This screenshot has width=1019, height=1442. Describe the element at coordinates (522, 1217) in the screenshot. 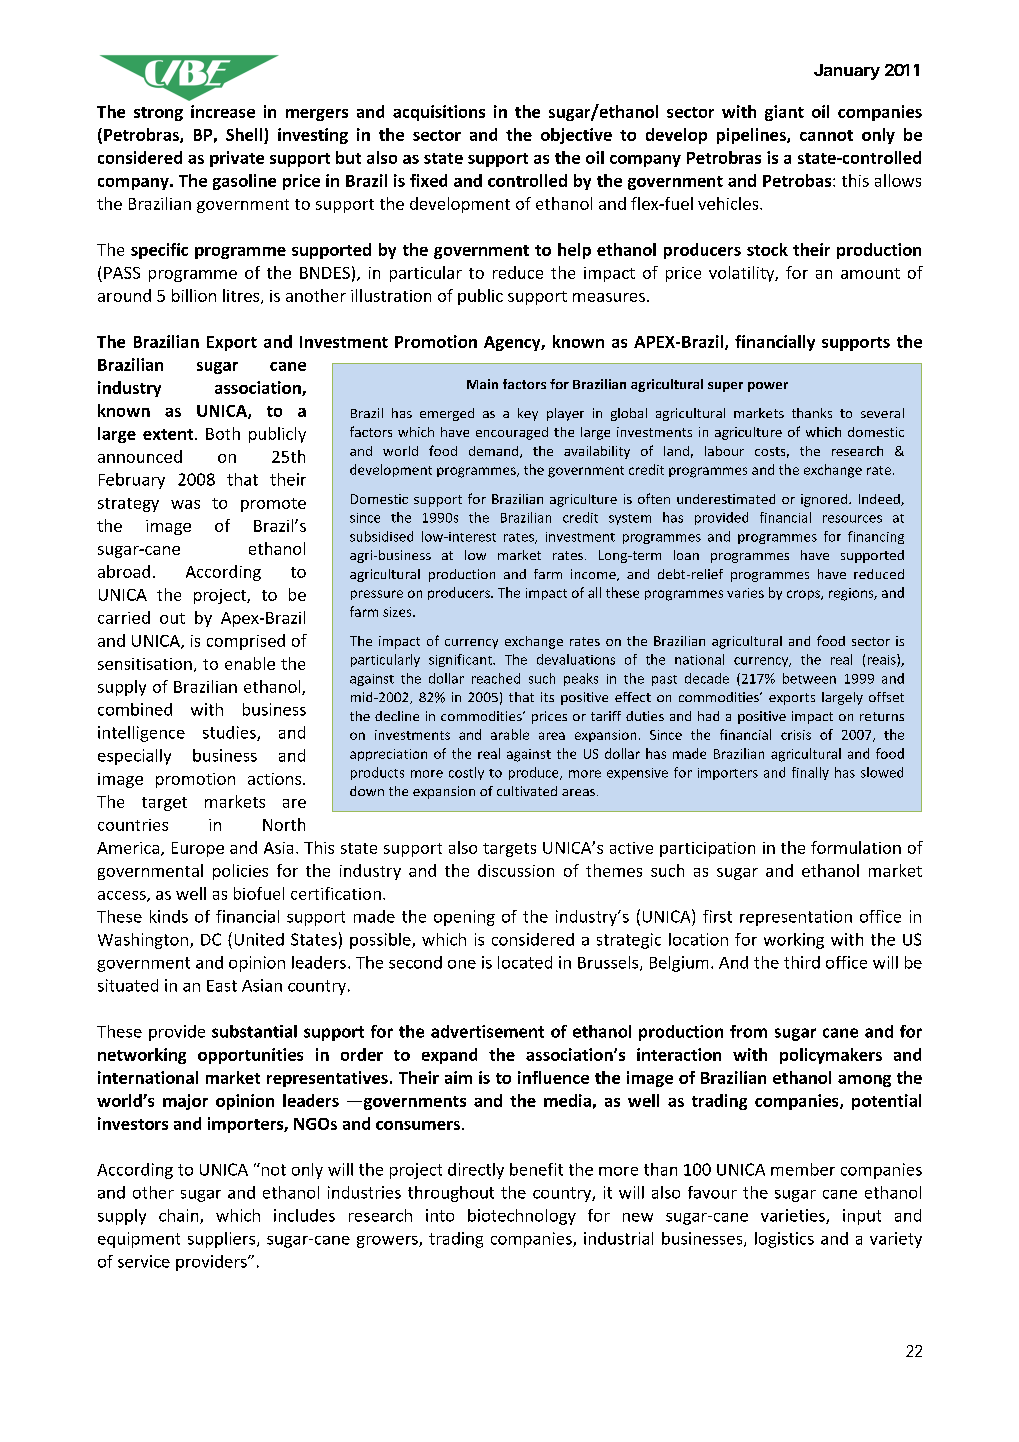

I see `biotechnology` at that location.
